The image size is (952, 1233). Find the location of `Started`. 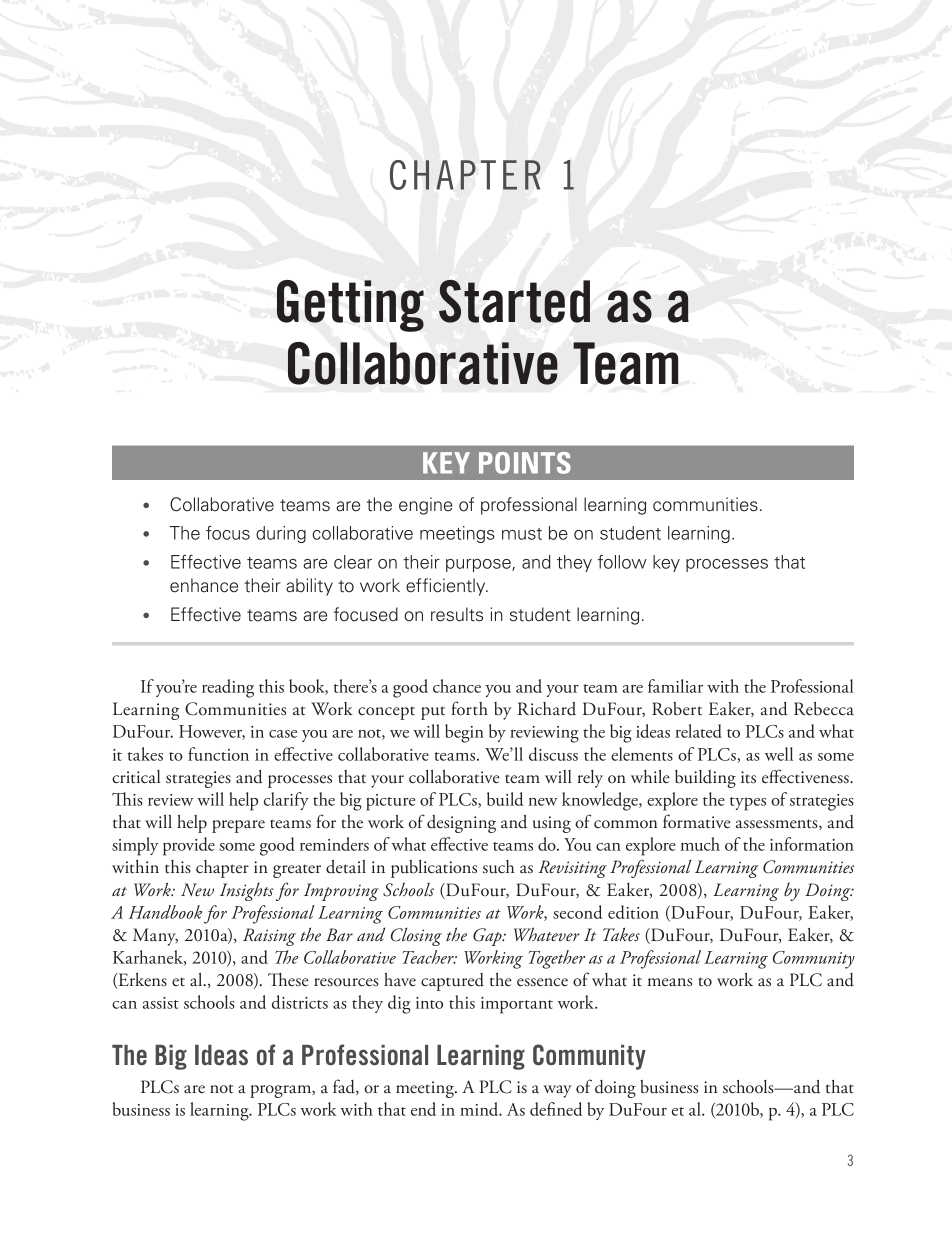

Started is located at coordinates (514, 301).
